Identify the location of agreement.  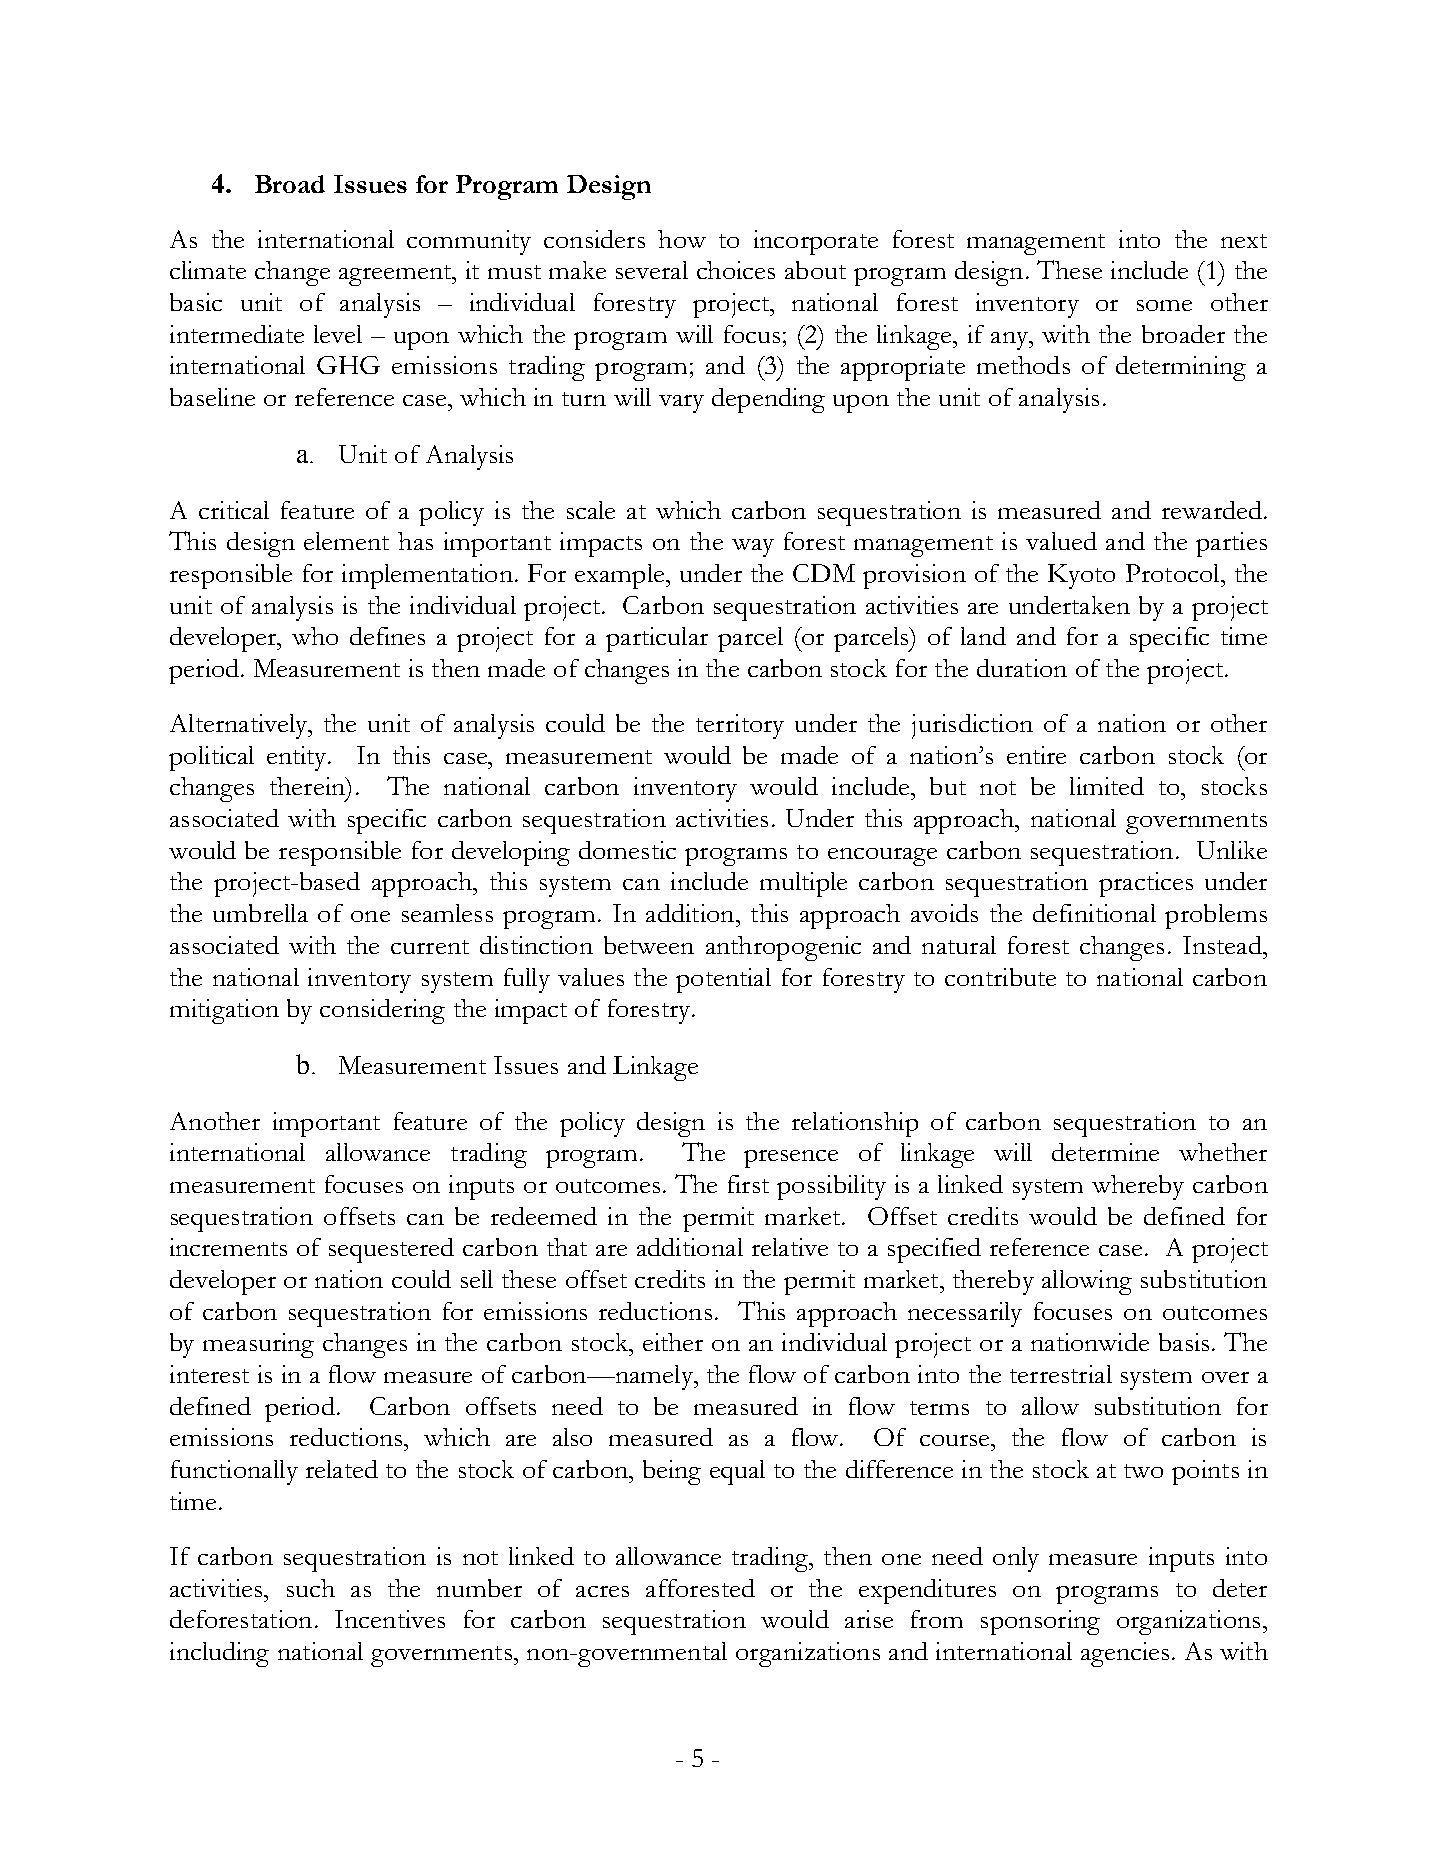
(396, 275).
